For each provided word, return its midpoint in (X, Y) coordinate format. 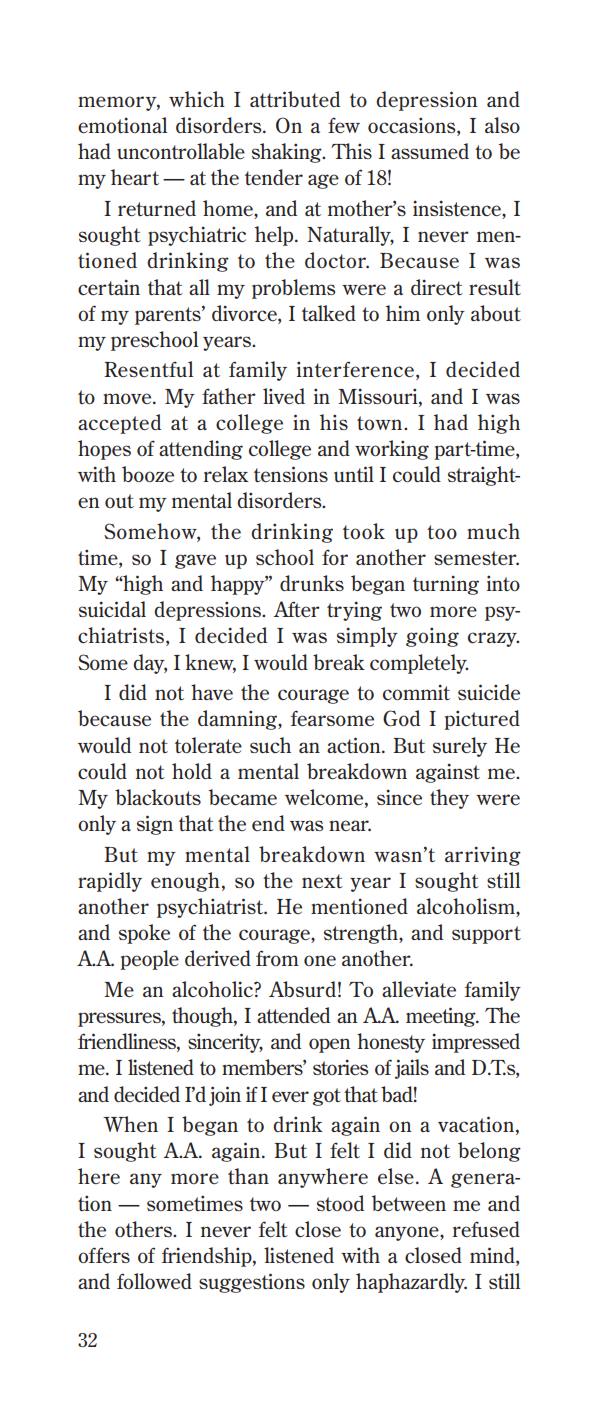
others (144, 1229)
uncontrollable (181, 151)
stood (340, 1203)
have (212, 692)
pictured (482, 720)
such (270, 745)
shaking (288, 153)
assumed (430, 151)
